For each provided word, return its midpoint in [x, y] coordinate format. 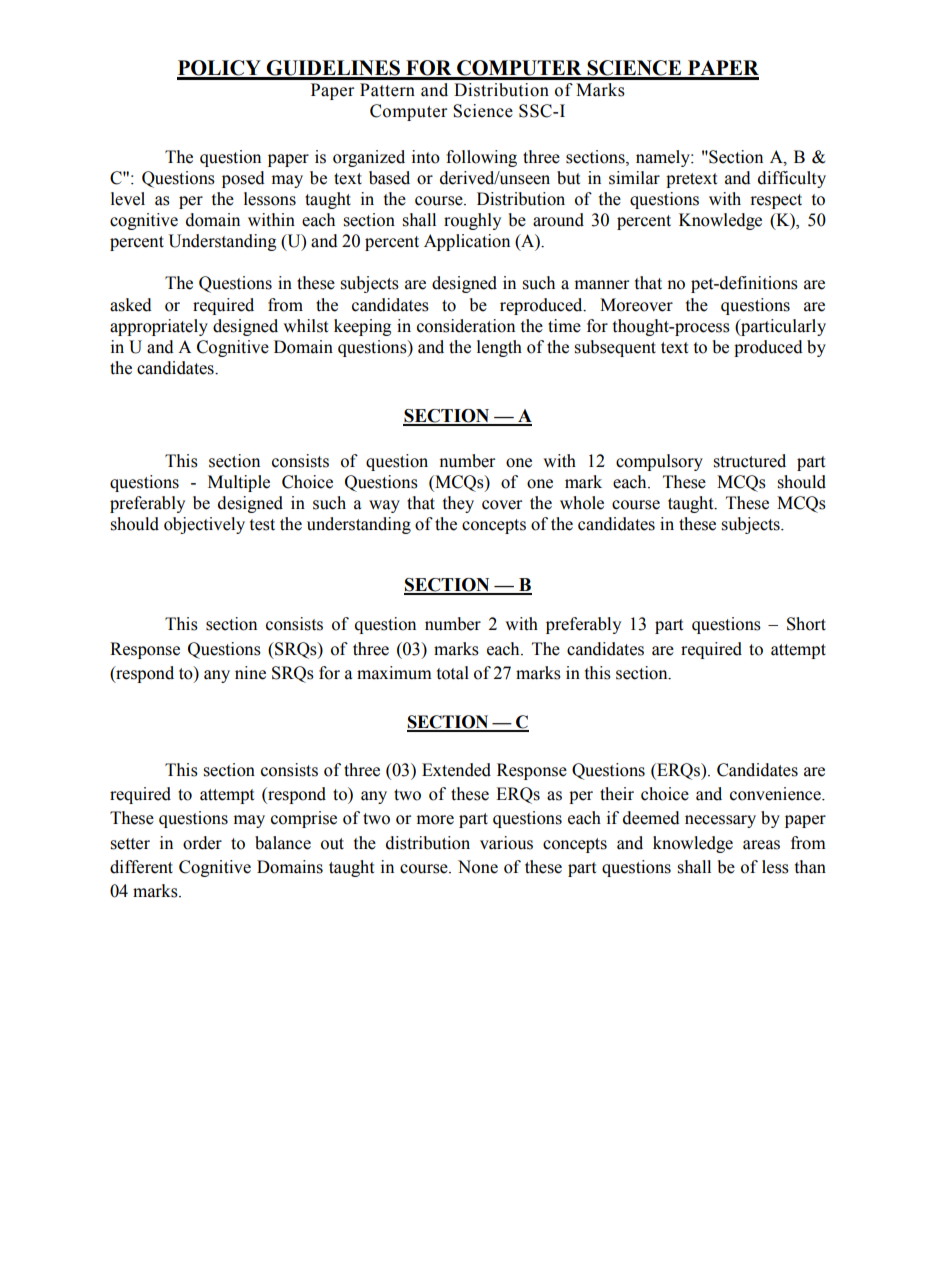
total [453, 673]
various [506, 843]
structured [749, 461]
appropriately [159, 327]
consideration [466, 326]
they [458, 504]
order [202, 843]
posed [243, 179]
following [481, 158]
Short [806, 624]
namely [664, 158]
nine [250, 673]
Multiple [239, 483]
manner [602, 285]
